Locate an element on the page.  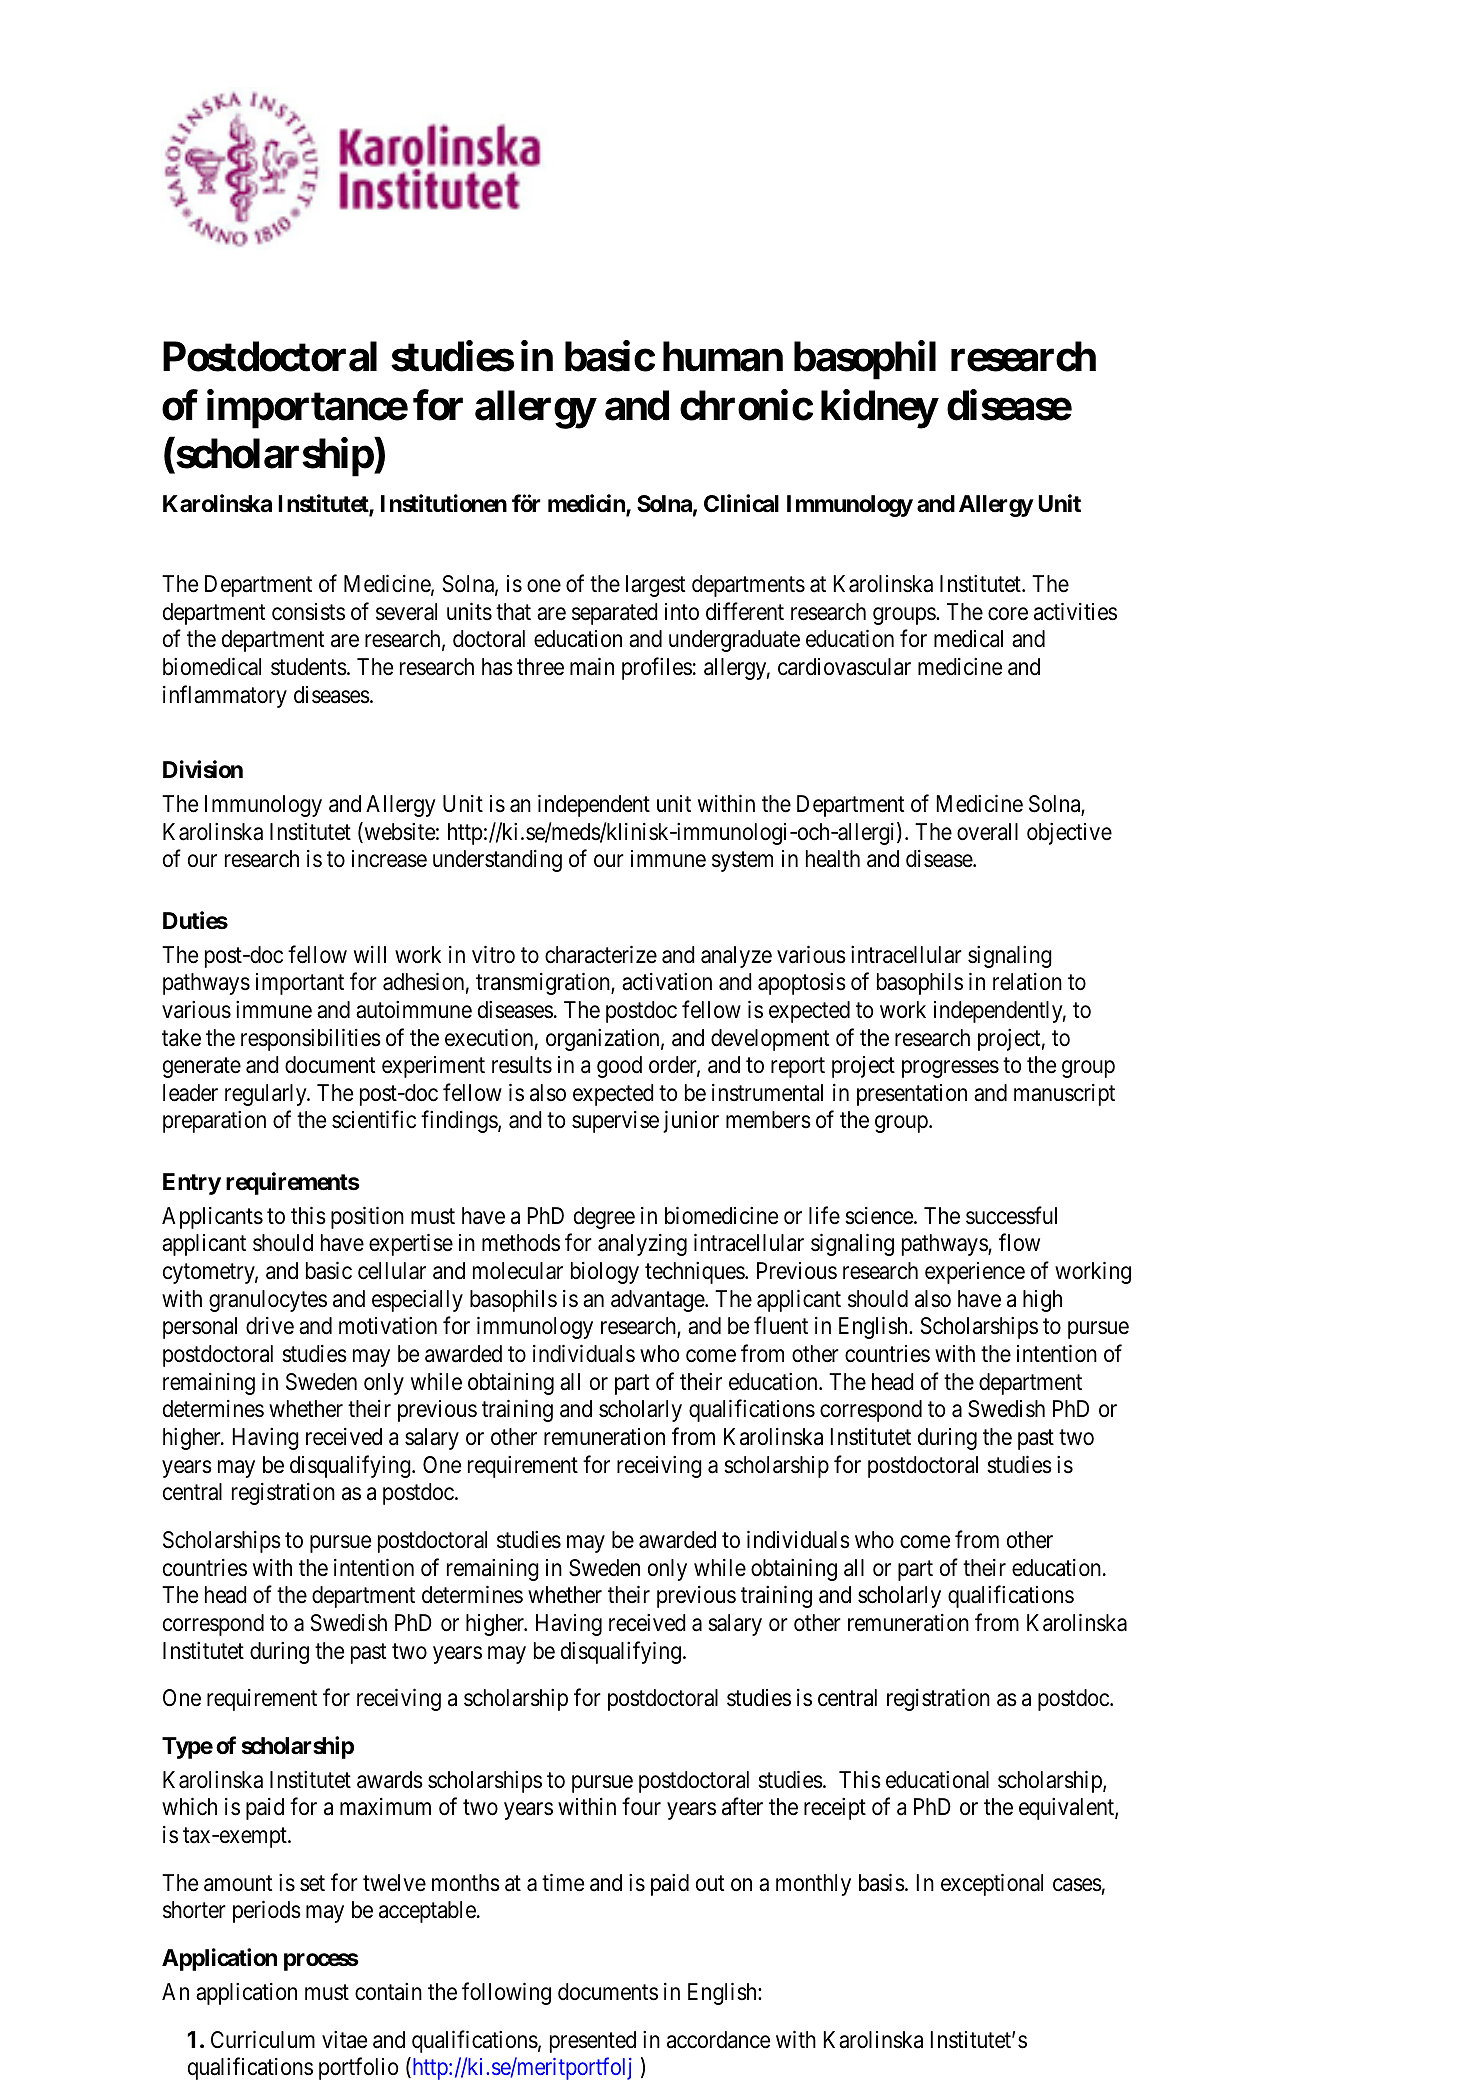
receipt is located at coordinates (835, 1809).
